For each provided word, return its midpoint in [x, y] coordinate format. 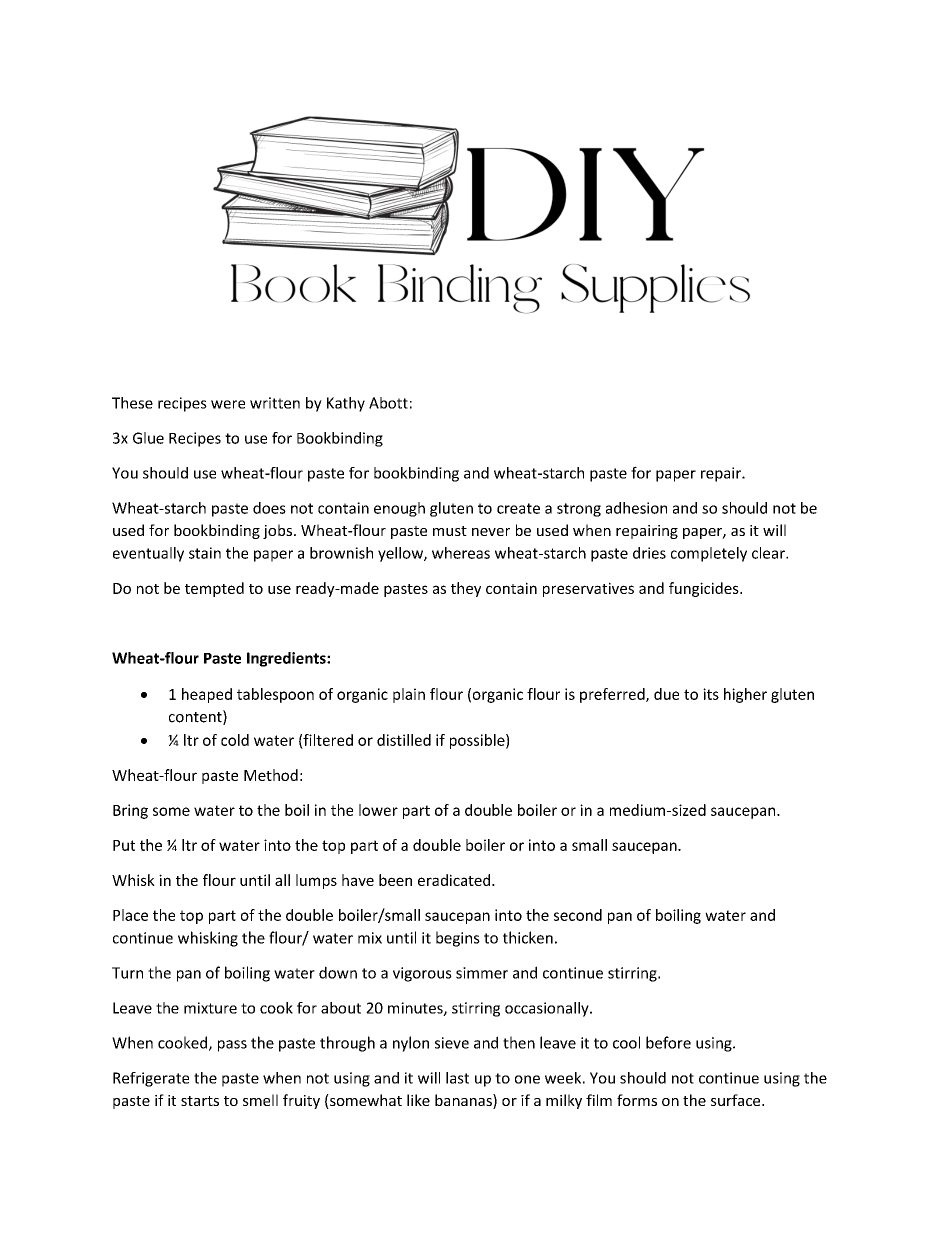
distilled [404, 740]
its [711, 694]
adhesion [636, 508]
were [228, 404]
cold [235, 740]
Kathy [346, 404]
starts [200, 1101]
